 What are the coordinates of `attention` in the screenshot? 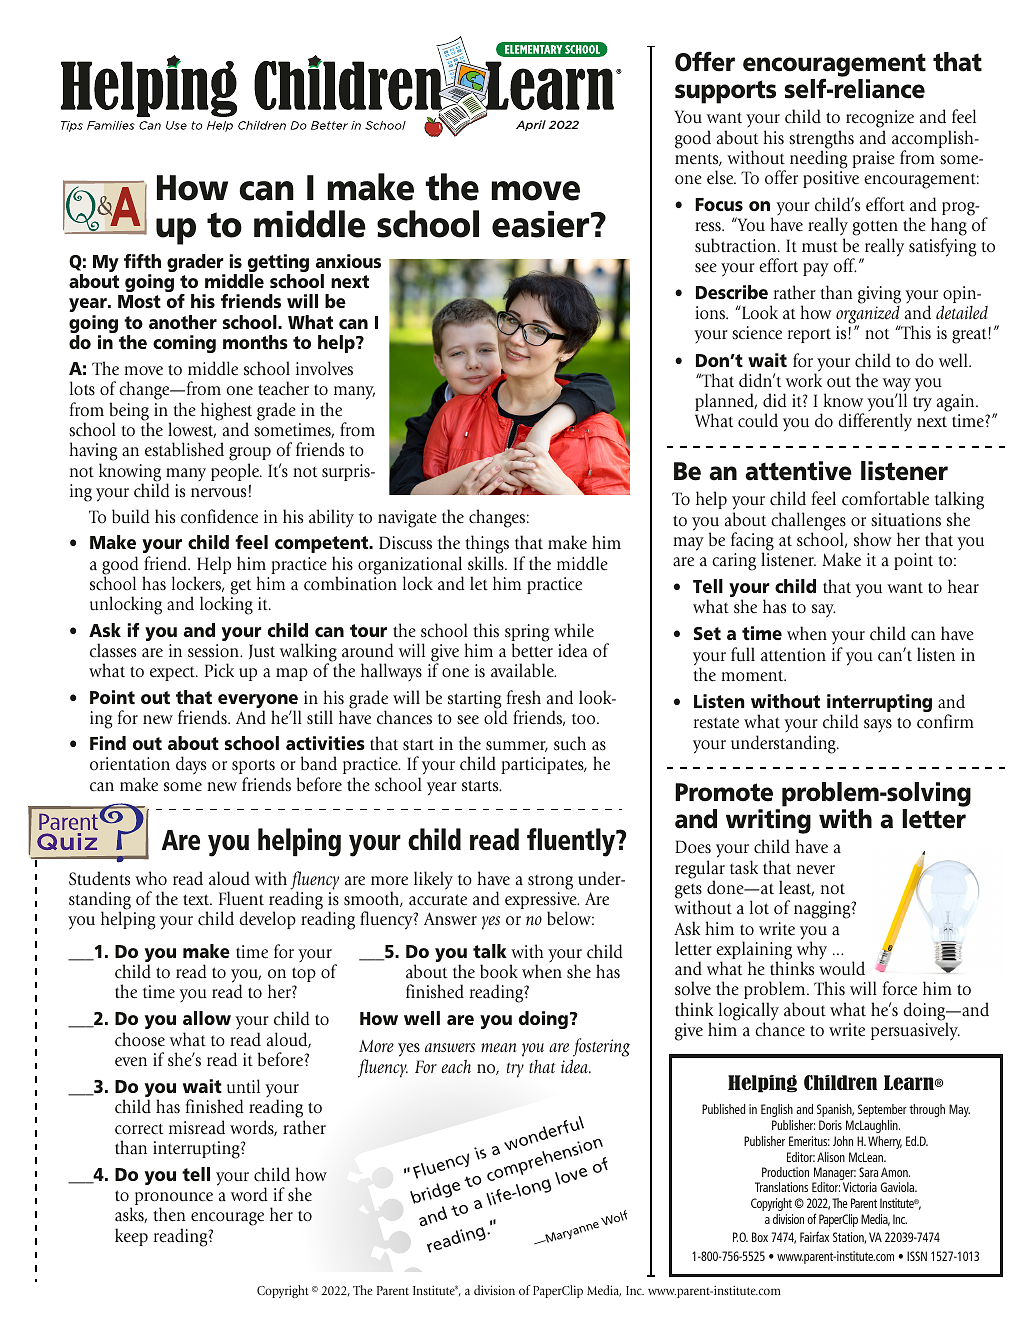 It's located at (793, 655).
